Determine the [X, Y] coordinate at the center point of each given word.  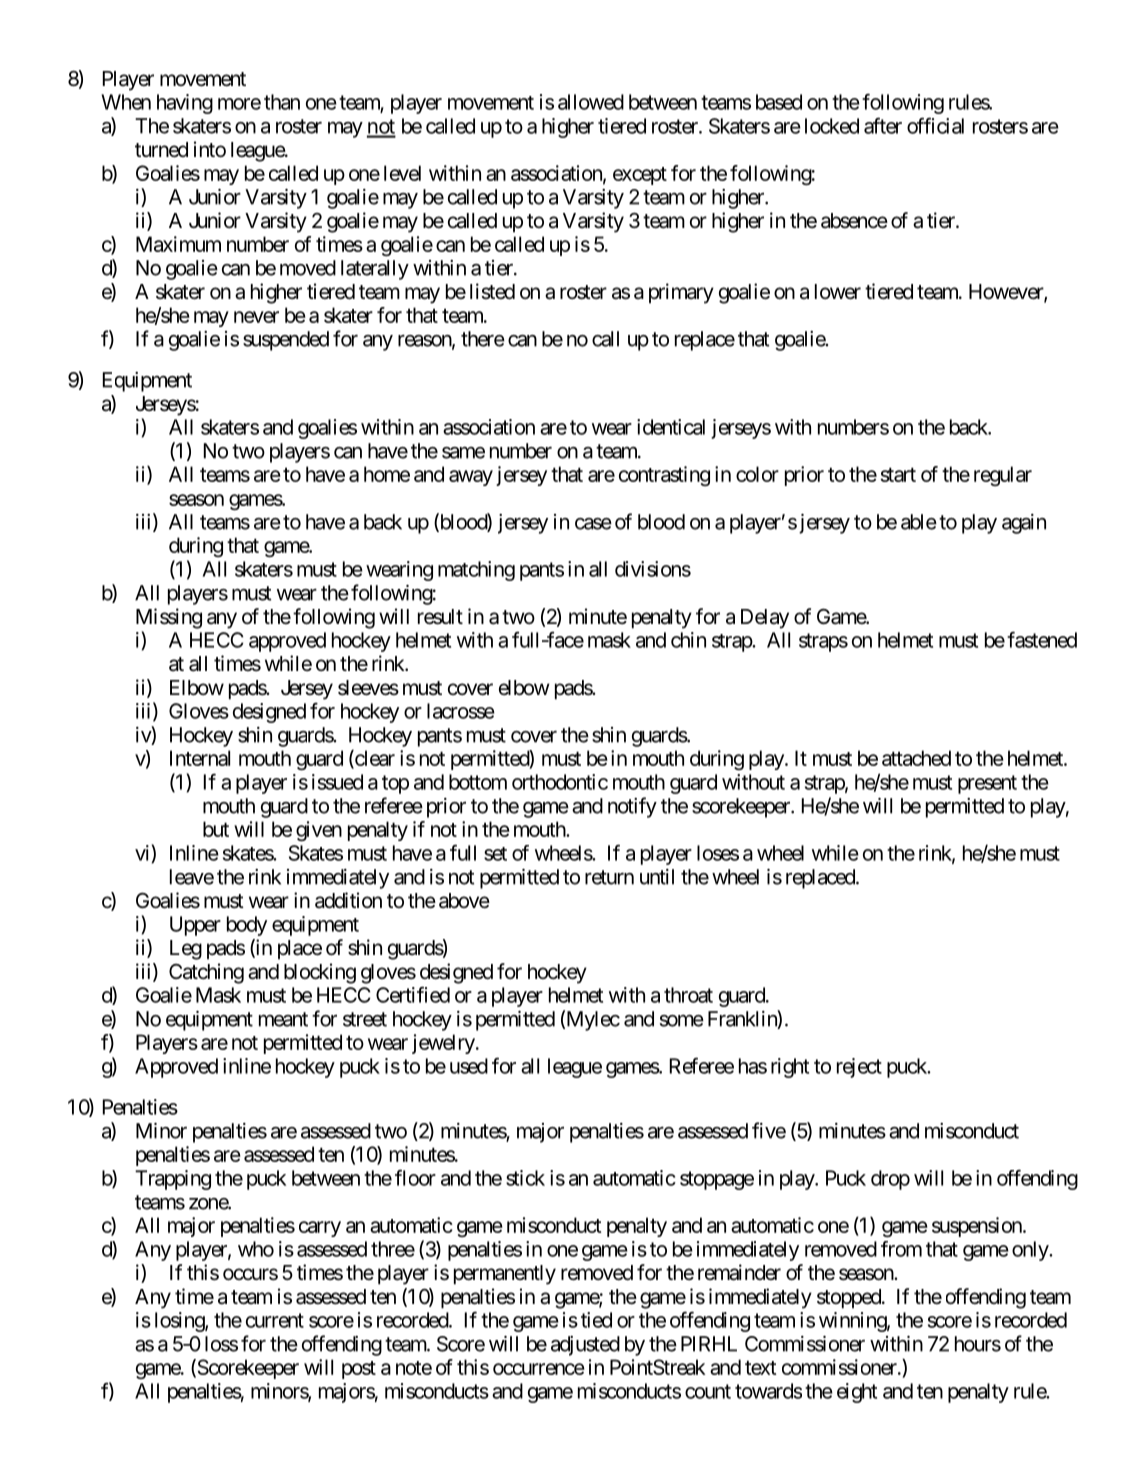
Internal [200, 758]
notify [632, 807]
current [275, 1320]
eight [857, 1393]
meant [283, 1019]
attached [916, 758]
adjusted [585, 1346]
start [898, 474]
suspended [286, 341]
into [210, 149]
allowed [591, 102]
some [682, 1021]
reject [859, 1068]
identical [671, 427]
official [935, 125]
